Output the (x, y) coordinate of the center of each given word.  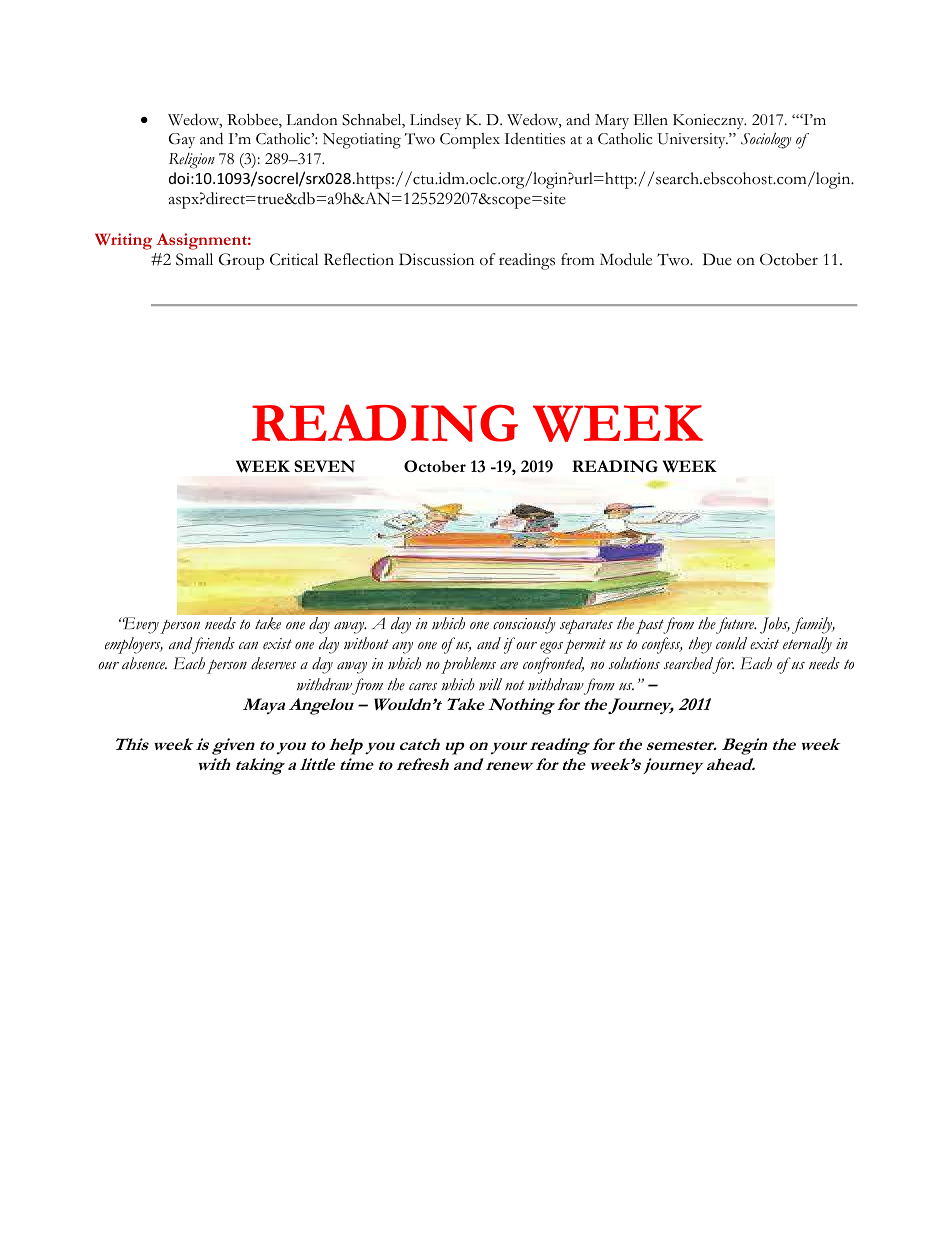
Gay (182, 140)
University (692, 140)
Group (241, 261)
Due (717, 259)
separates (586, 626)
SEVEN (324, 466)
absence (144, 663)
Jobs (775, 625)
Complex (470, 141)
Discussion (436, 259)
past (651, 626)
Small (194, 259)
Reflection (359, 259)
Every (140, 625)
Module (626, 259)
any (402, 648)
